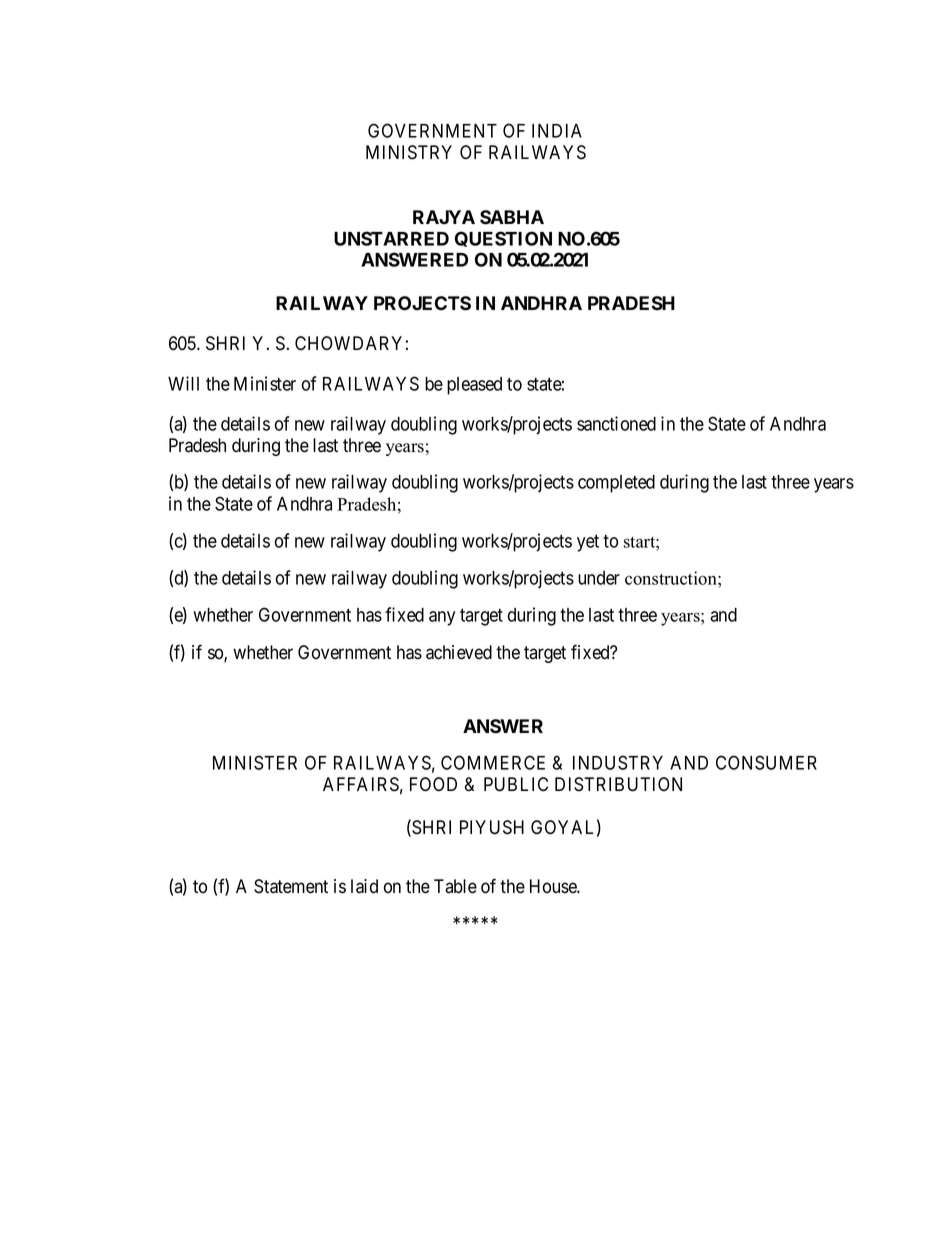 The width and height of the screenshot is (952, 1233). Describe the element at coordinates (183, 383) in the screenshot. I see `Will` at that location.
